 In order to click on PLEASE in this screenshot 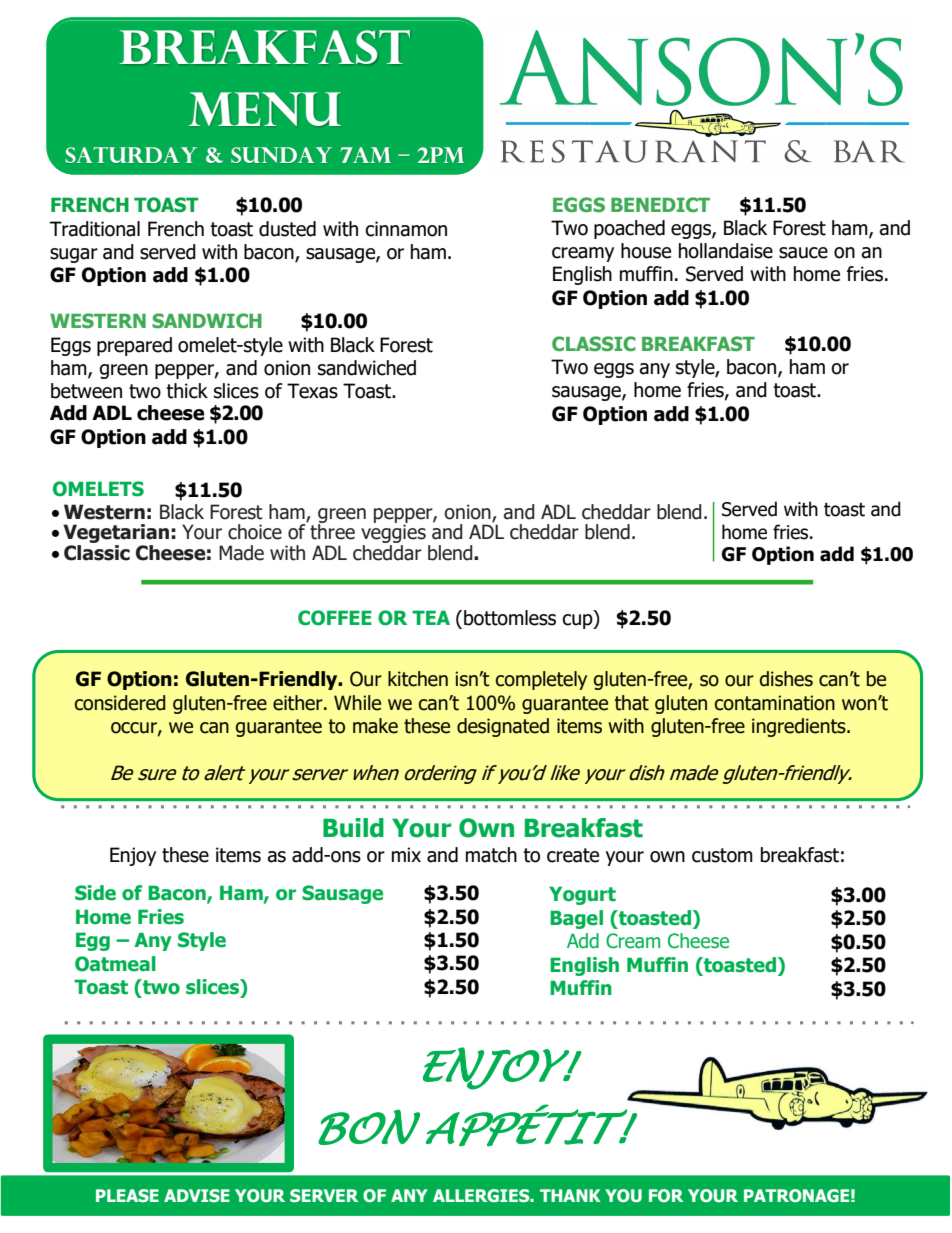, I will do `click(127, 1195)`.
